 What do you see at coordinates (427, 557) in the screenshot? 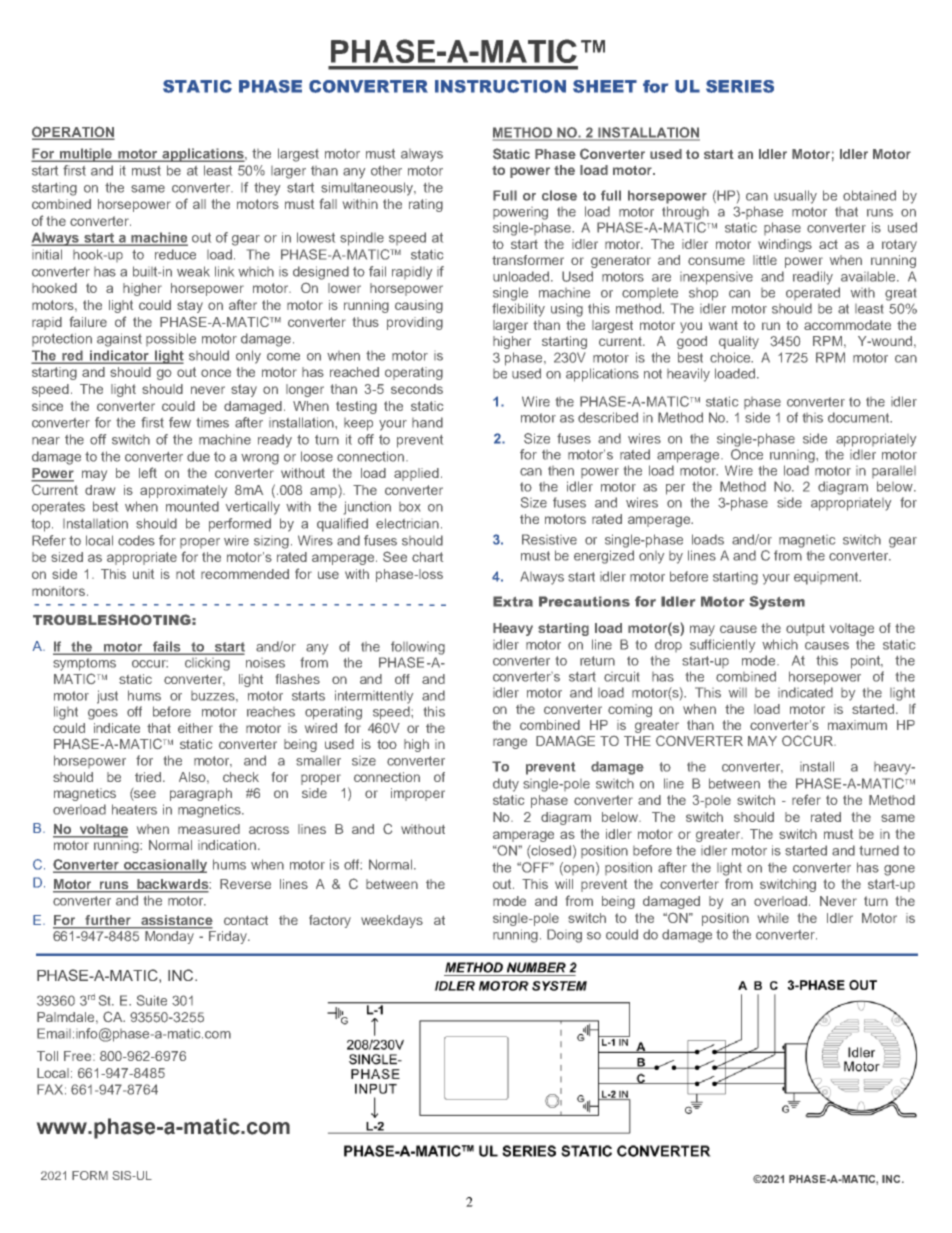
I see `chart` at bounding box center [427, 557].
